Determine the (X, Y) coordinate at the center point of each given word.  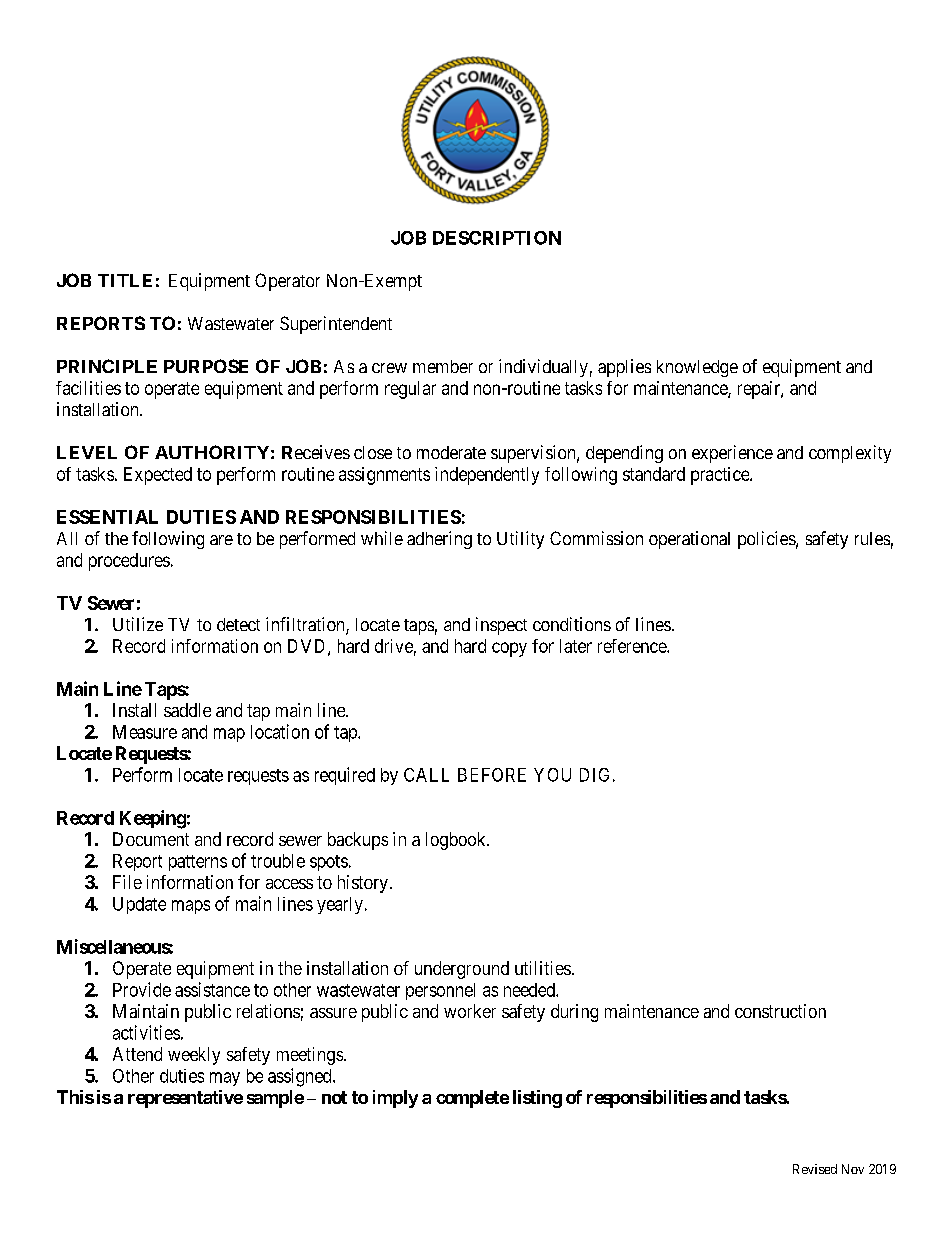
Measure (145, 732)
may (225, 1079)
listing (537, 1099)
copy (509, 649)
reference (633, 646)
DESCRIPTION (497, 238)
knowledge (697, 368)
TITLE (125, 280)
